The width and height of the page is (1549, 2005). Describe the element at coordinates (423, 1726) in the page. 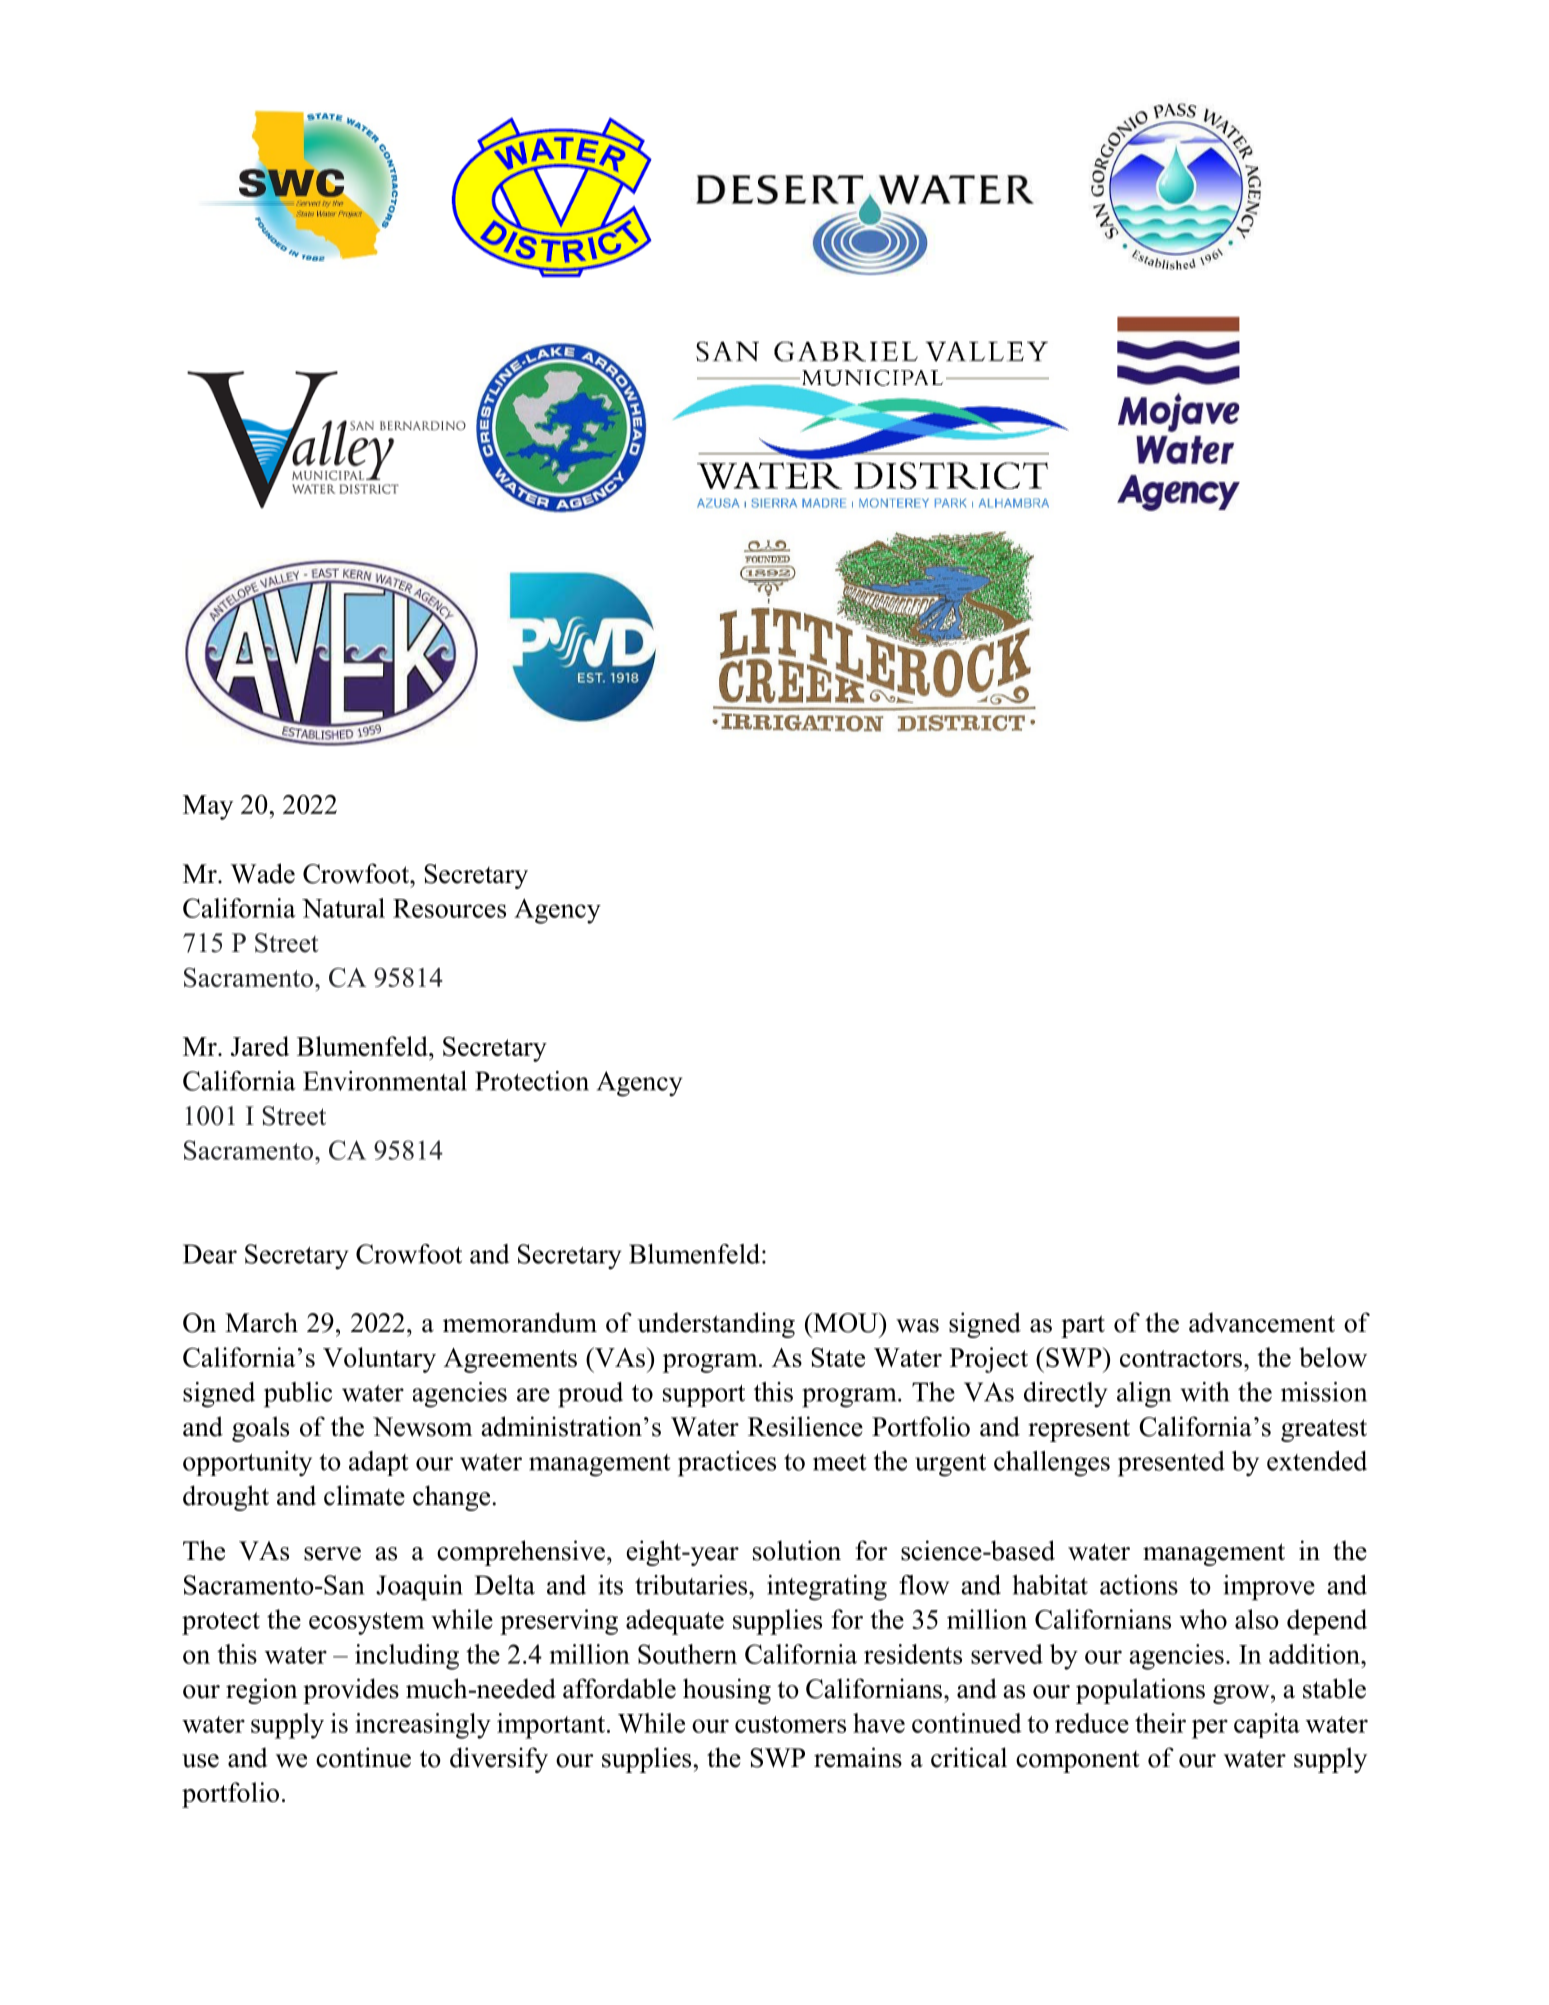

I see `increasingly` at that location.
